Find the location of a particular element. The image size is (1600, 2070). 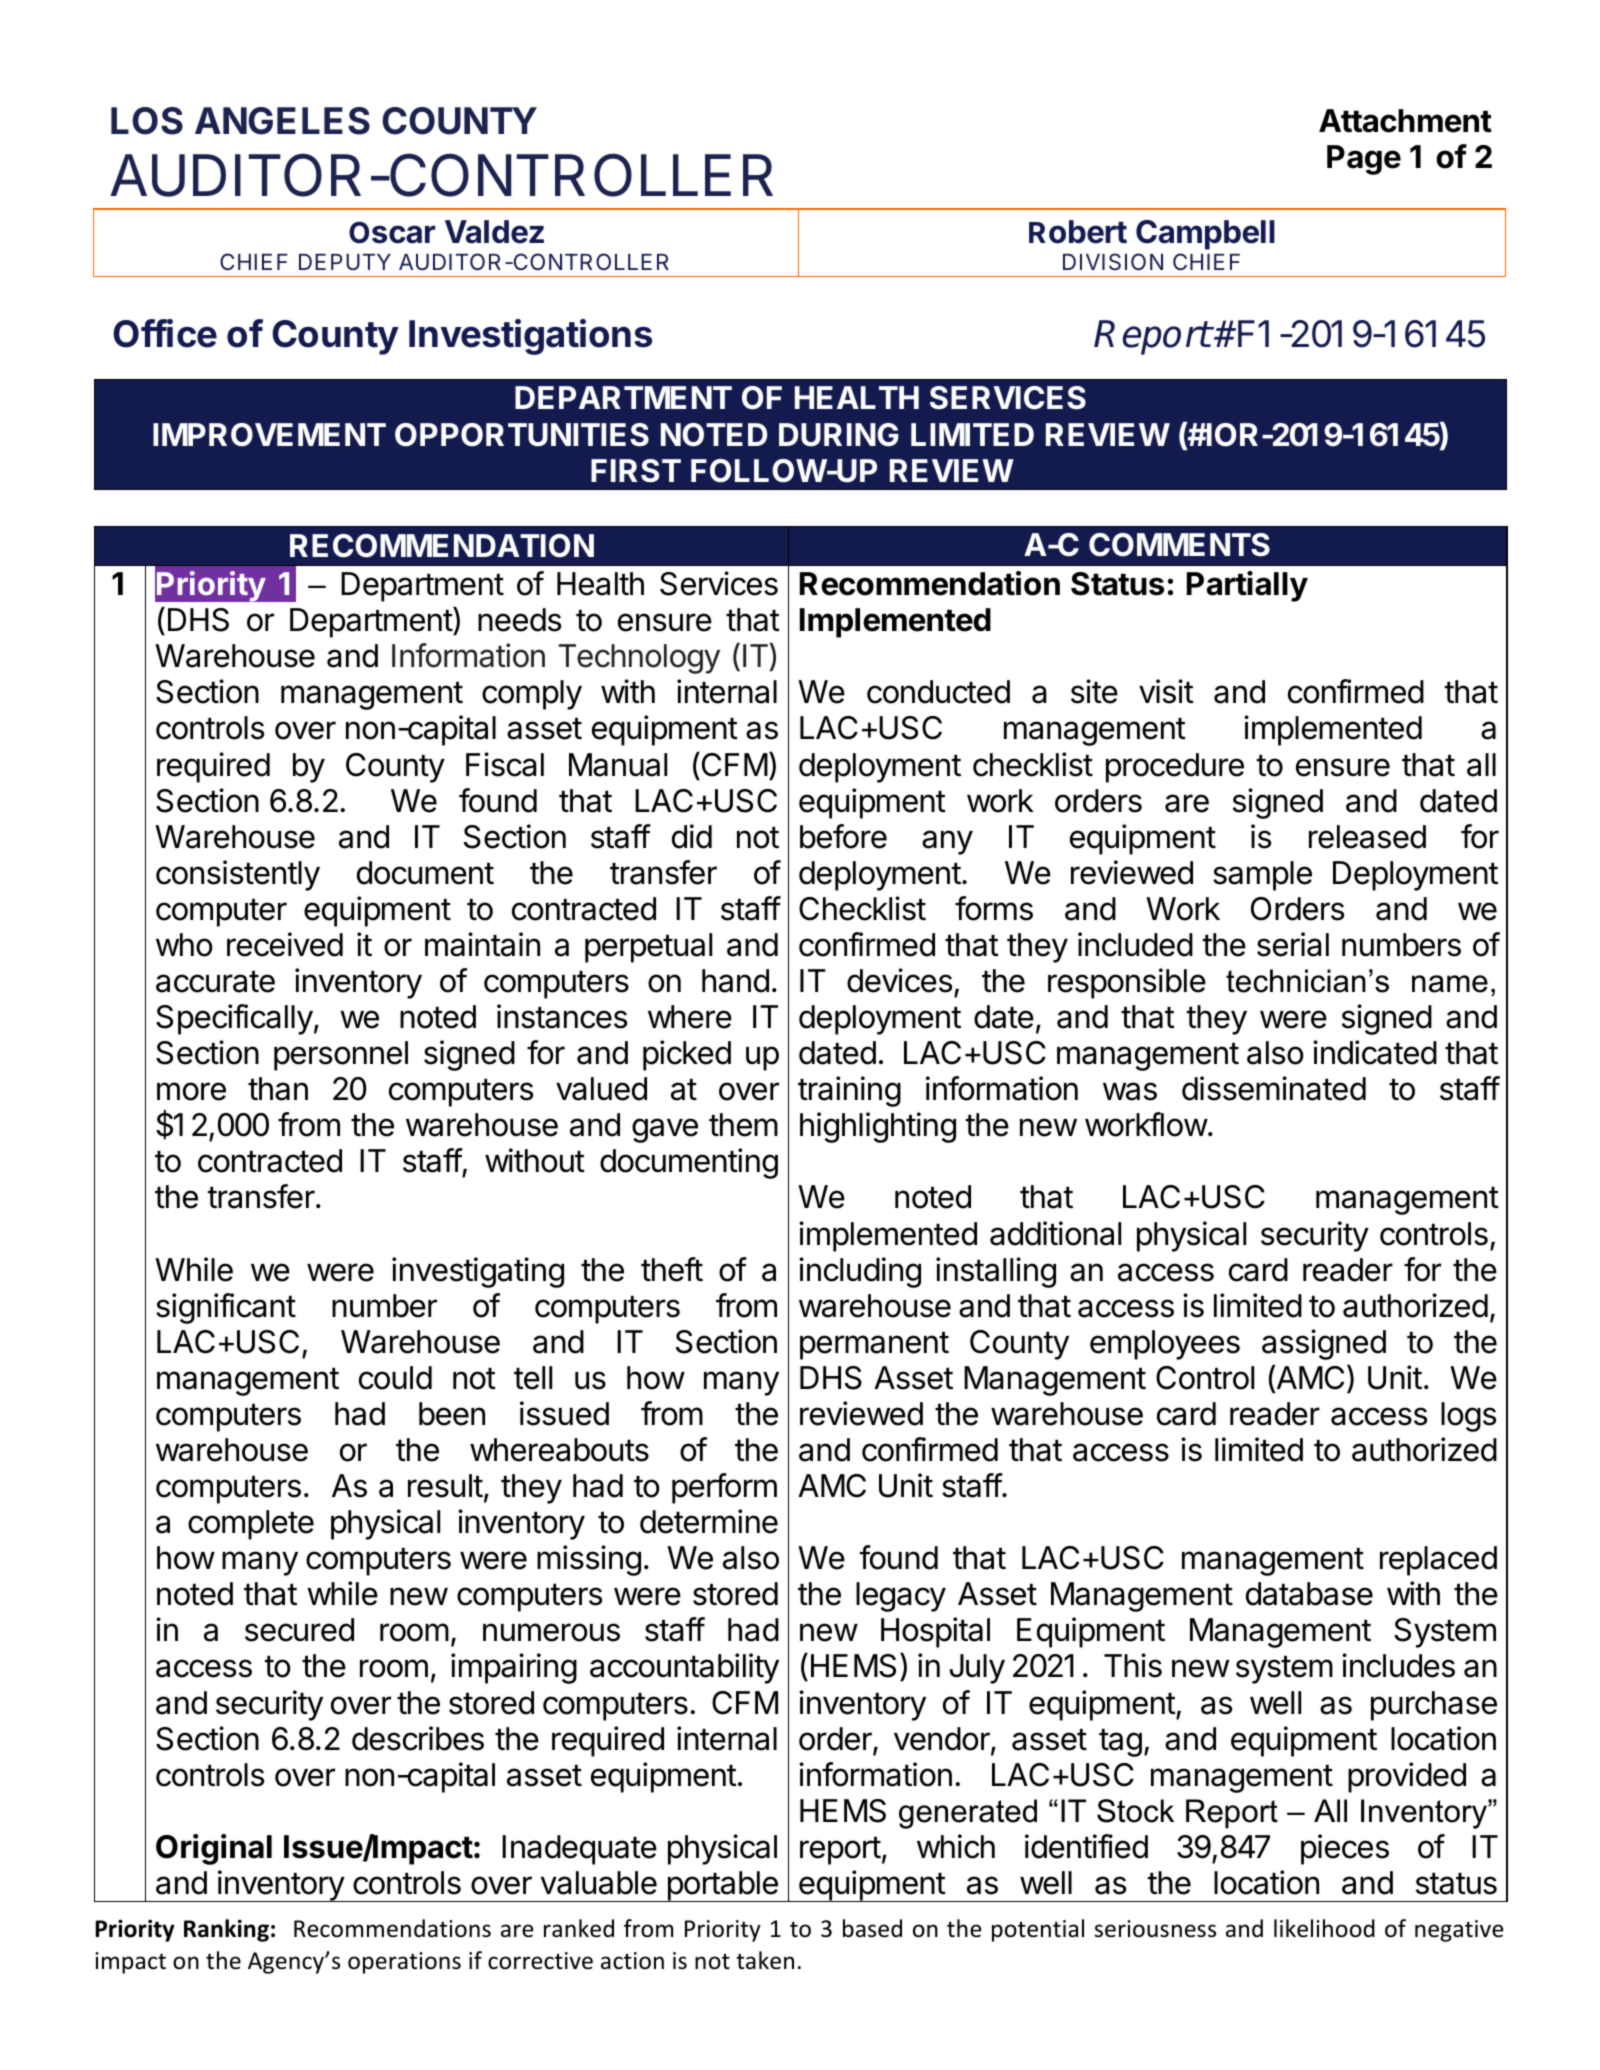

employees is located at coordinates (1165, 1345).
